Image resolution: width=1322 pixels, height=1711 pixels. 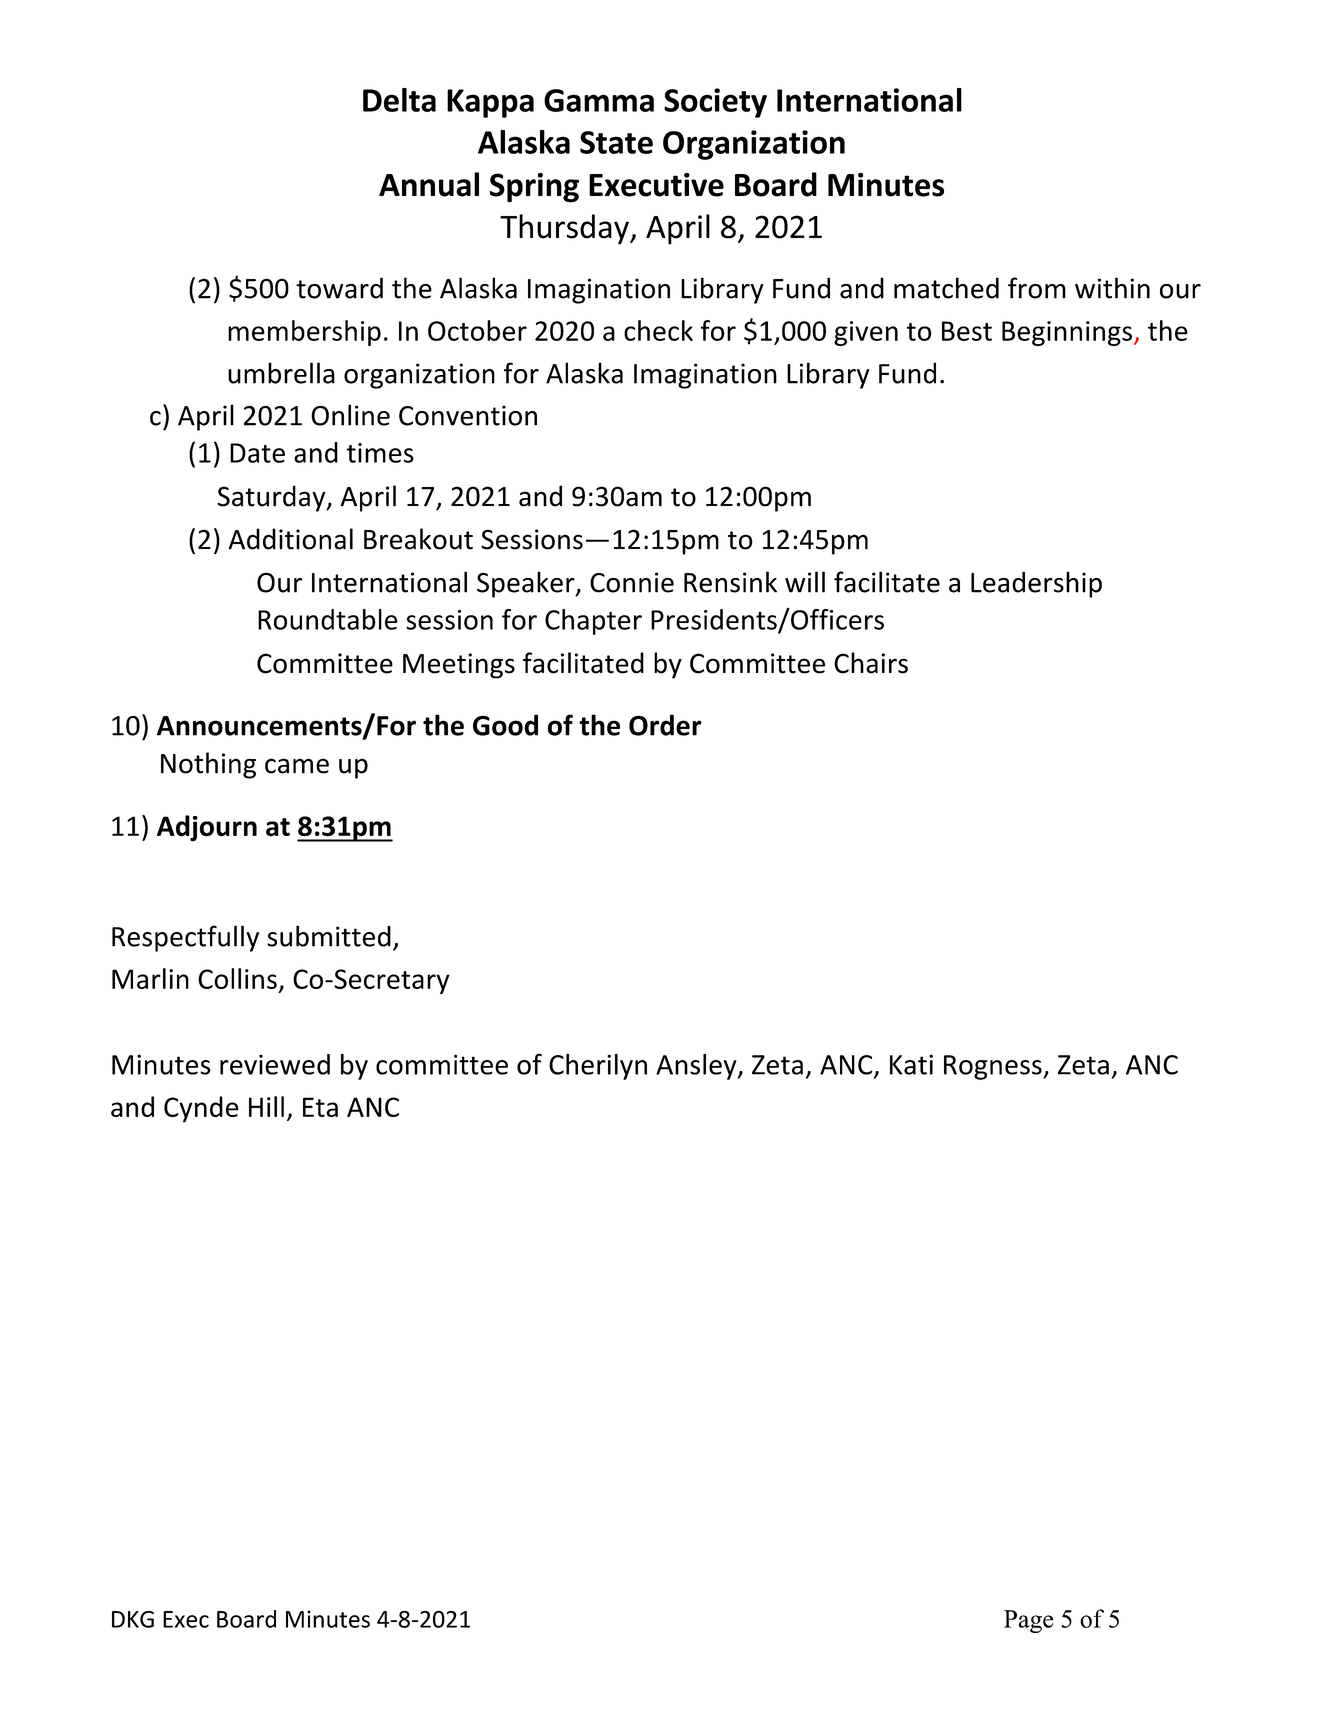 What do you see at coordinates (911, 1064) in the page?
I see `Kati` at bounding box center [911, 1064].
